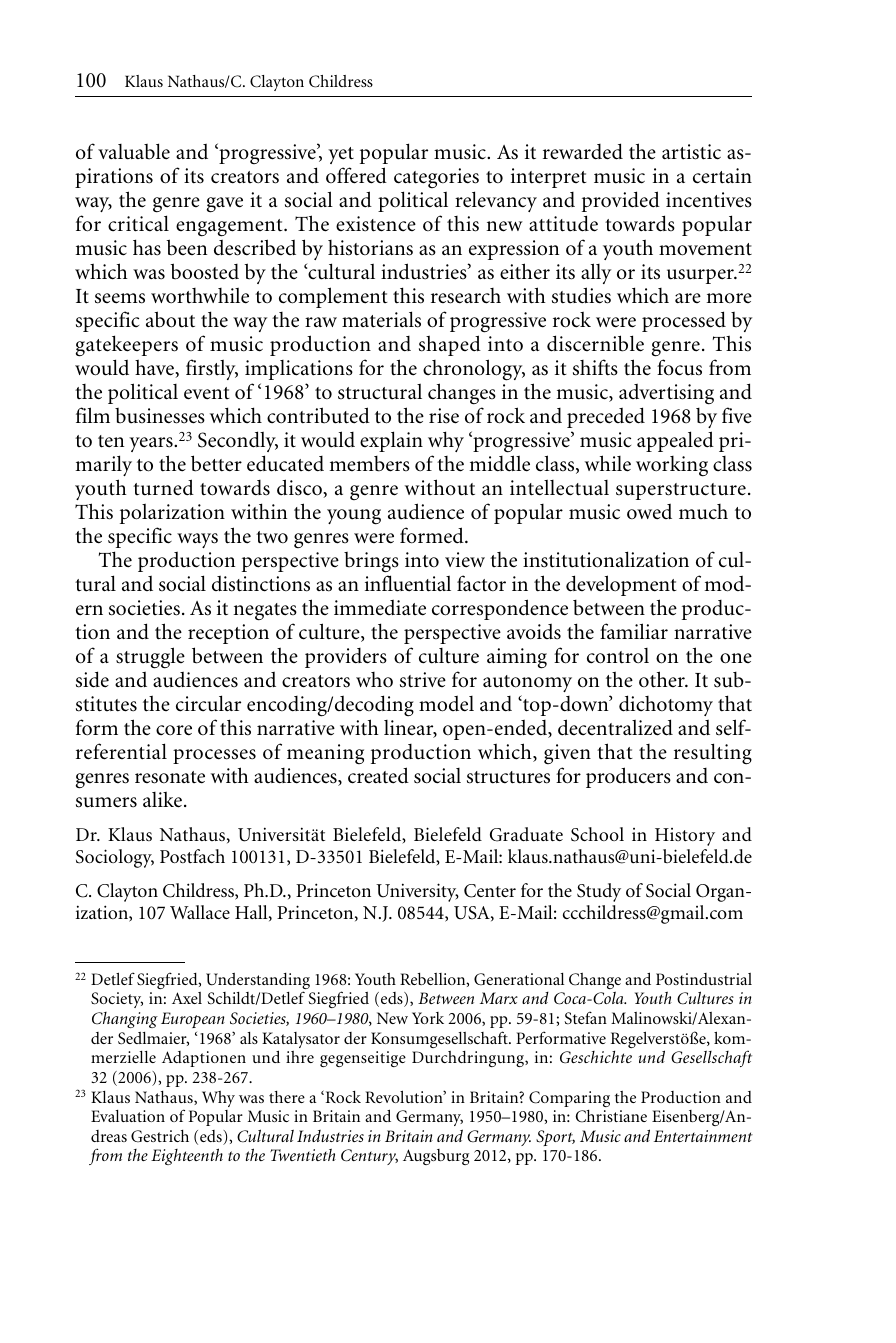 This screenshot has height=1343, width=896. Describe the element at coordinates (369, 1157) in the screenshot. I see `Century` at that location.
